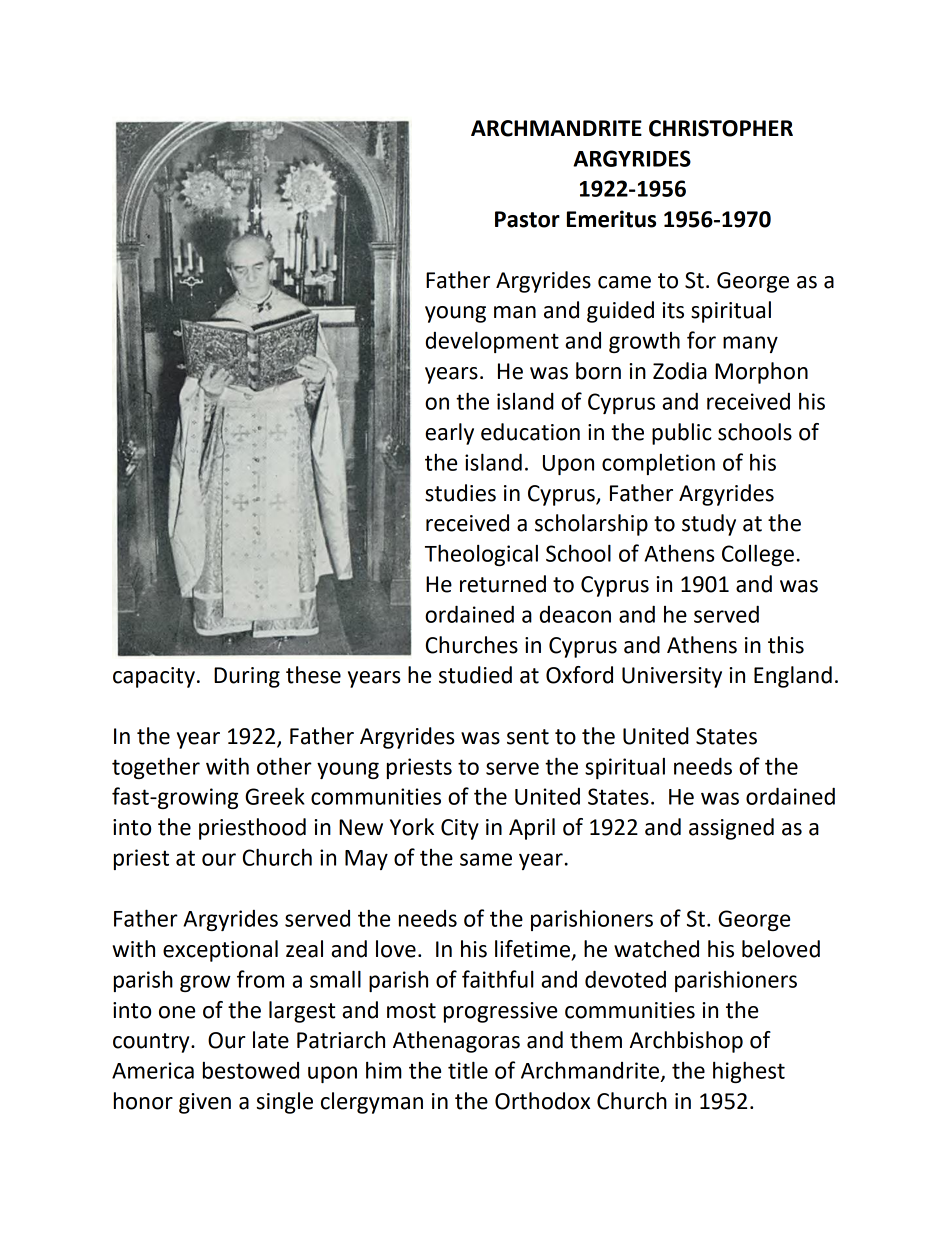 The height and width of the screenshot is (1233, 952). What do you see at coordinates (749, 1072) in the screenshot?
I see `highest` at bounding box center [749, 1072].
